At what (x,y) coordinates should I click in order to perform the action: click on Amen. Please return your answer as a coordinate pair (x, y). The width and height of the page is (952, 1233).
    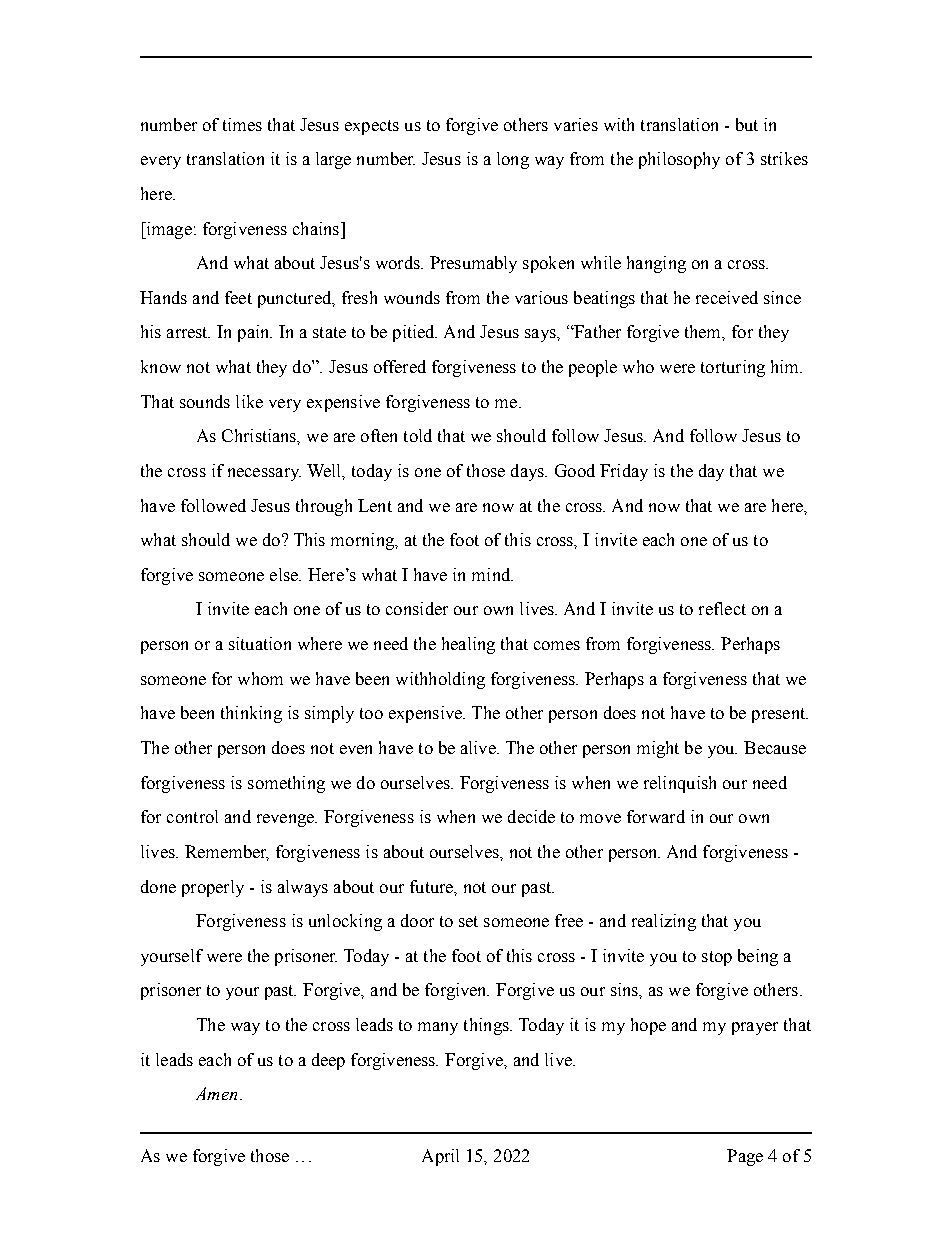
    Looking at the image, I should click on (216, 1093).
